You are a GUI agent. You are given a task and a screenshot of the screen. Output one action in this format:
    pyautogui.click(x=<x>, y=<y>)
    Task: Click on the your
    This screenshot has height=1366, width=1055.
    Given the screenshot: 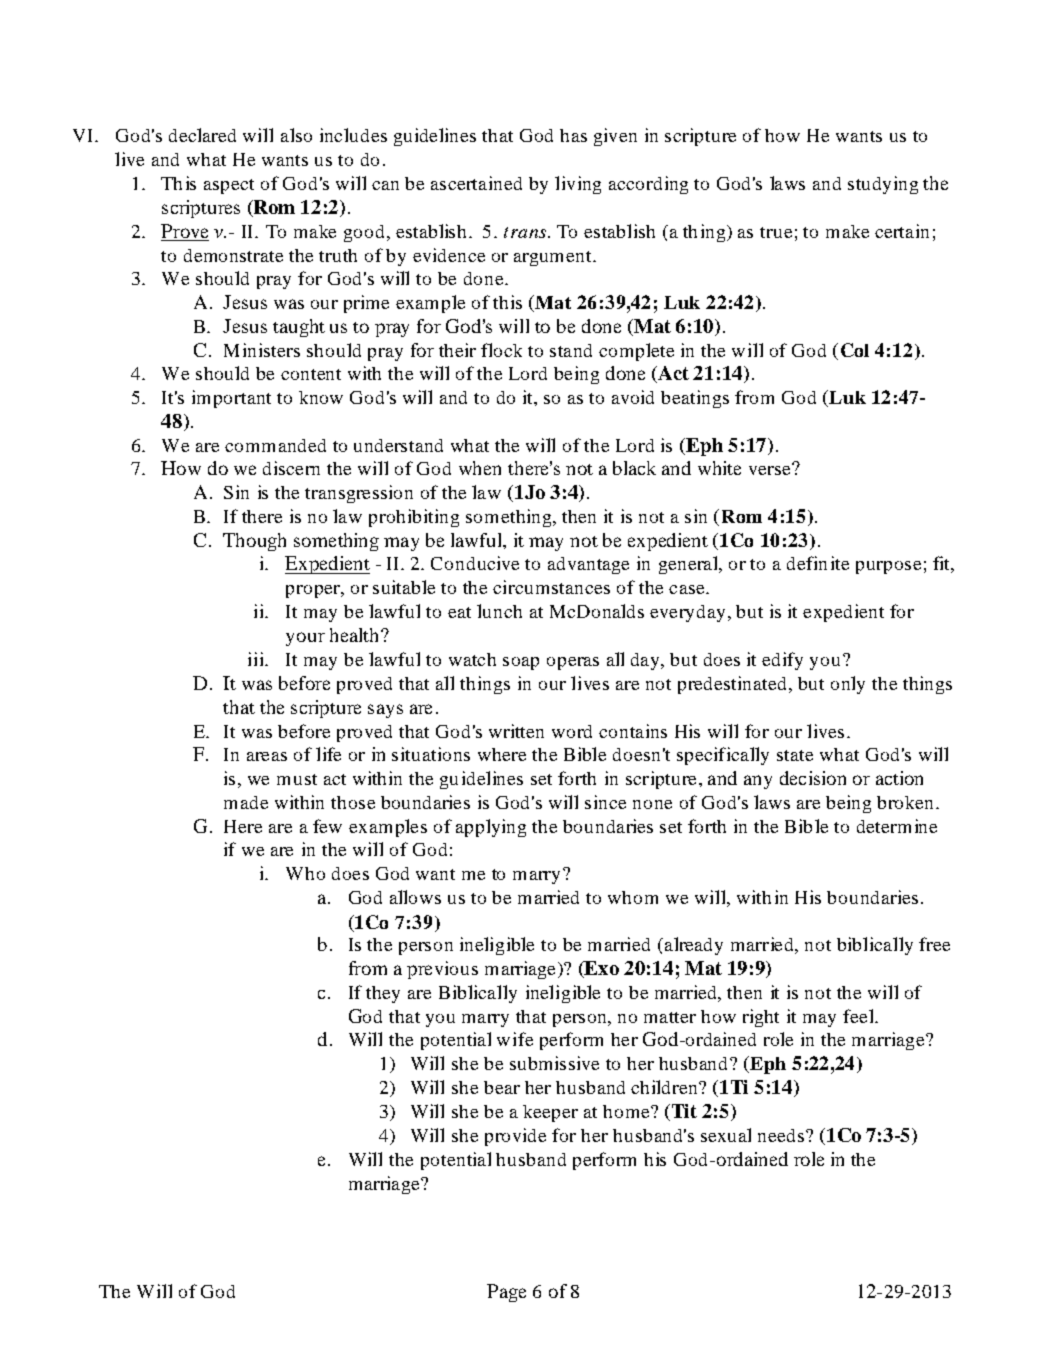 What is the action you would take?
    pyautogui.click(x=305, y=639)
